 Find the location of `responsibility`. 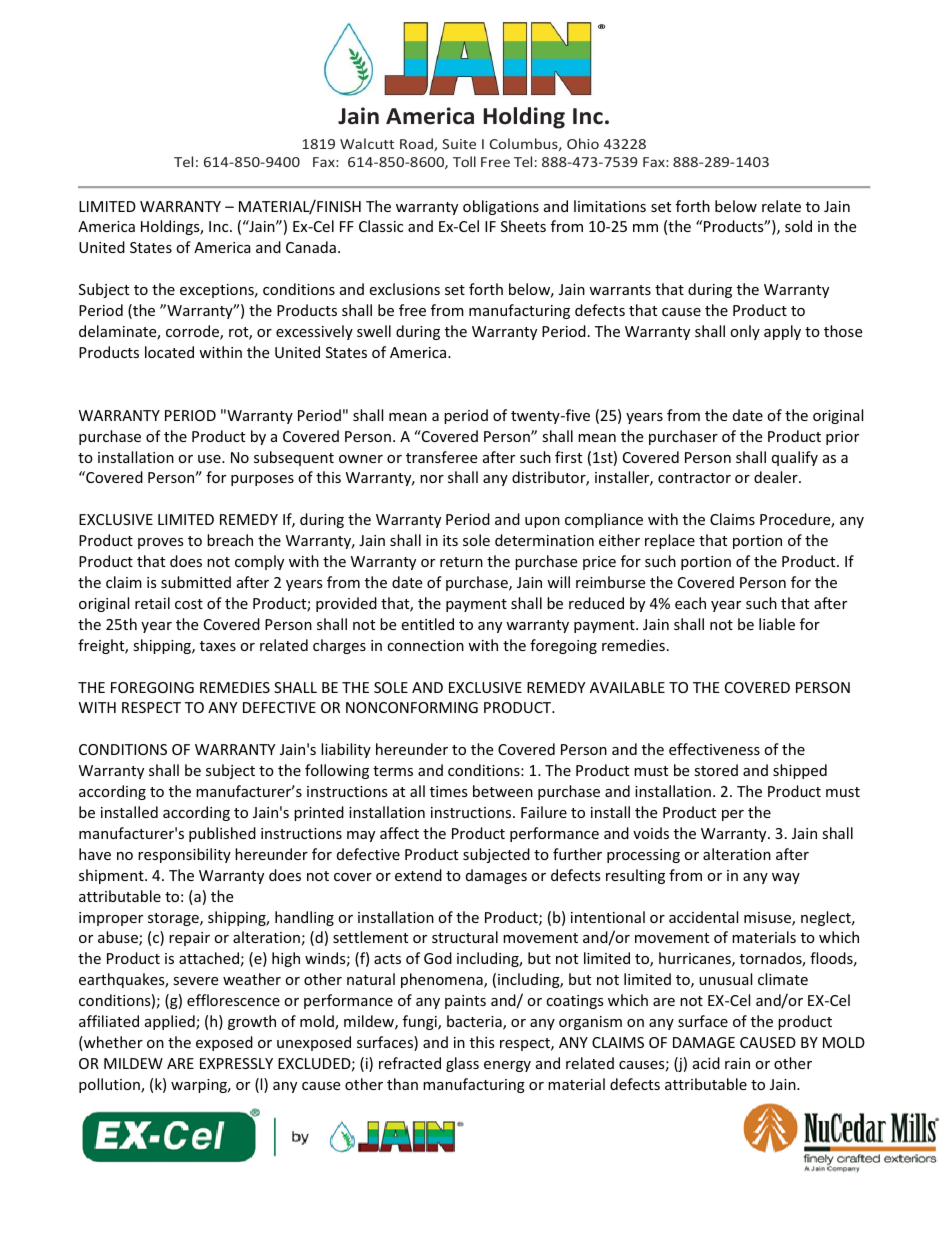

responsibility is located at coordinates (184, 855).
